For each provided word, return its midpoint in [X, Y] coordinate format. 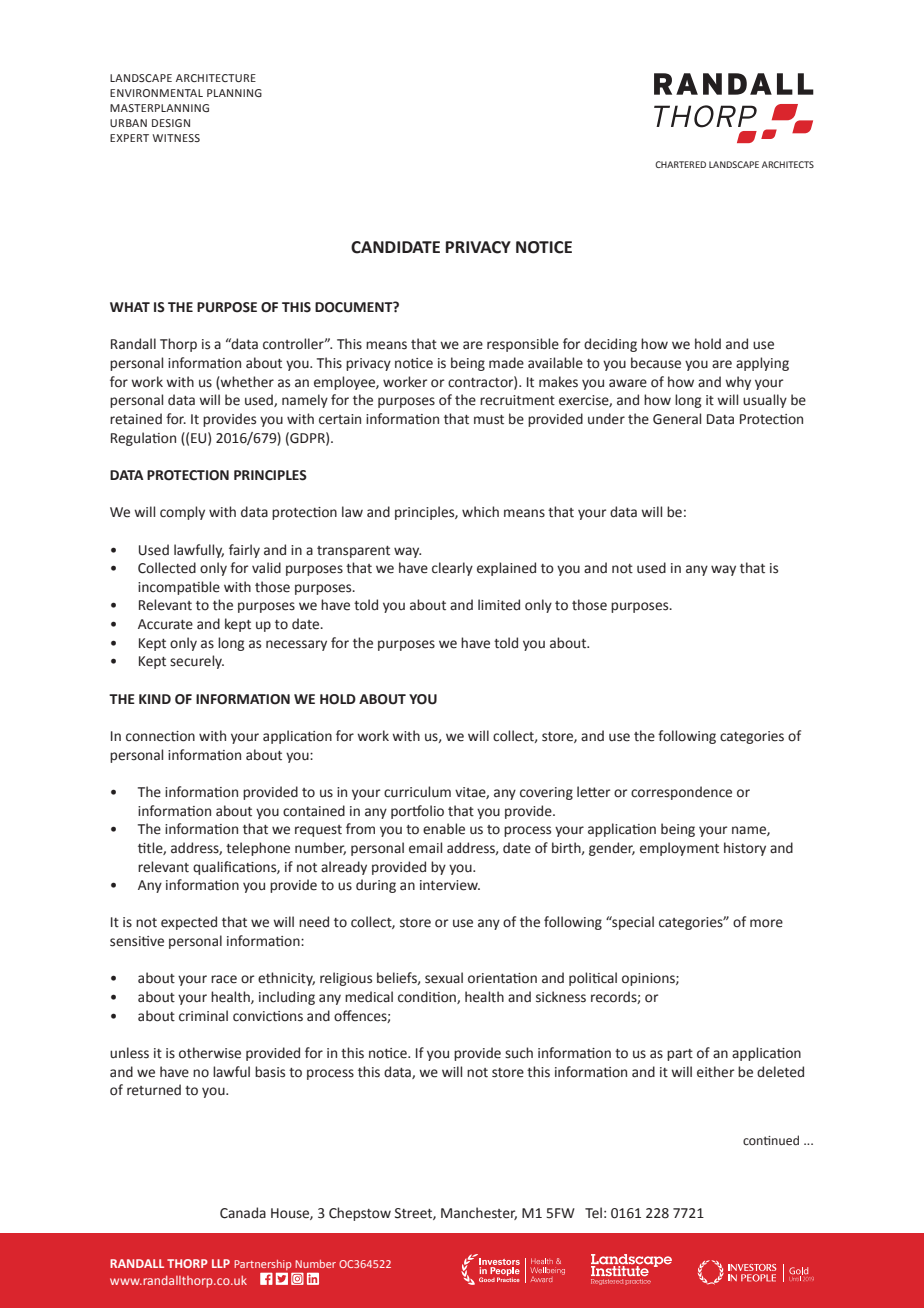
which [480, 512]
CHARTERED [680, 164]
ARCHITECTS [788, 164]
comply [182, 513]
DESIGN [171, 123]
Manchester [479, 1213]
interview [450, 885]
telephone [258, 849]
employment [679, 849]
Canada [243, 1213]
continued [771, 1140]
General [677, 419]
